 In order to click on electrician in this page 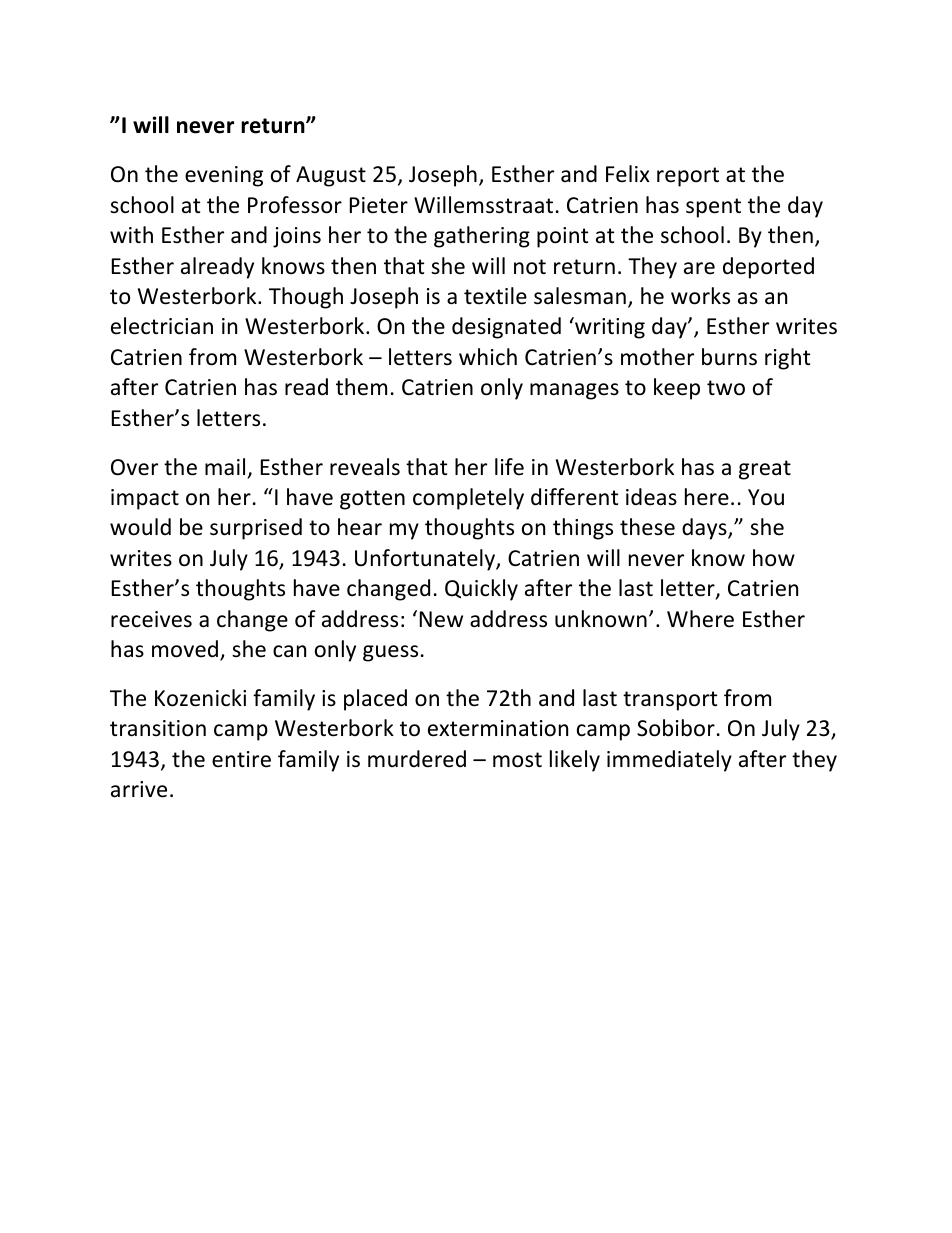, I will do `click(162, 326)`.
